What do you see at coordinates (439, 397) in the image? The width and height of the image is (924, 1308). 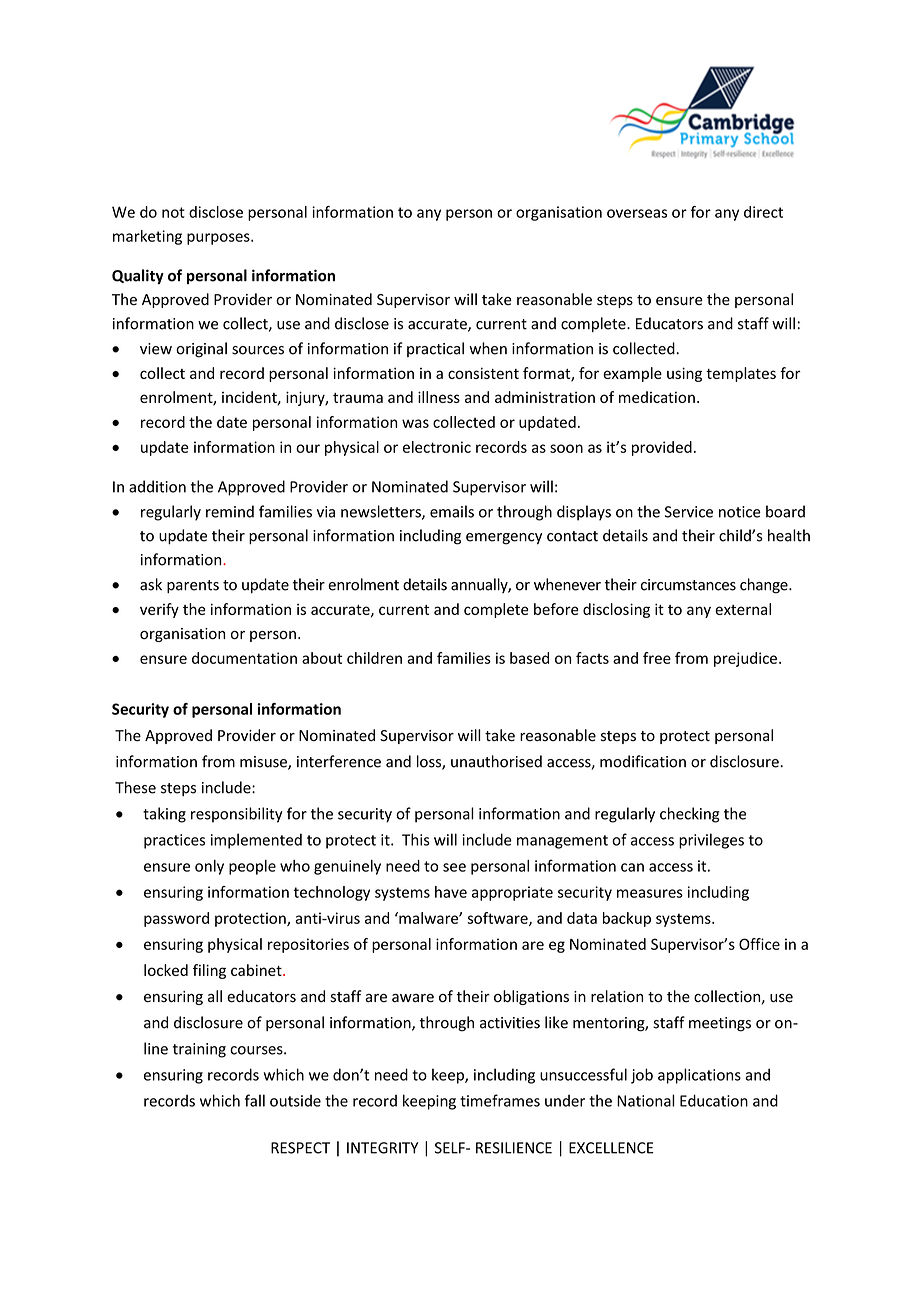 I see `illness` at bounding box center [439, 397].
